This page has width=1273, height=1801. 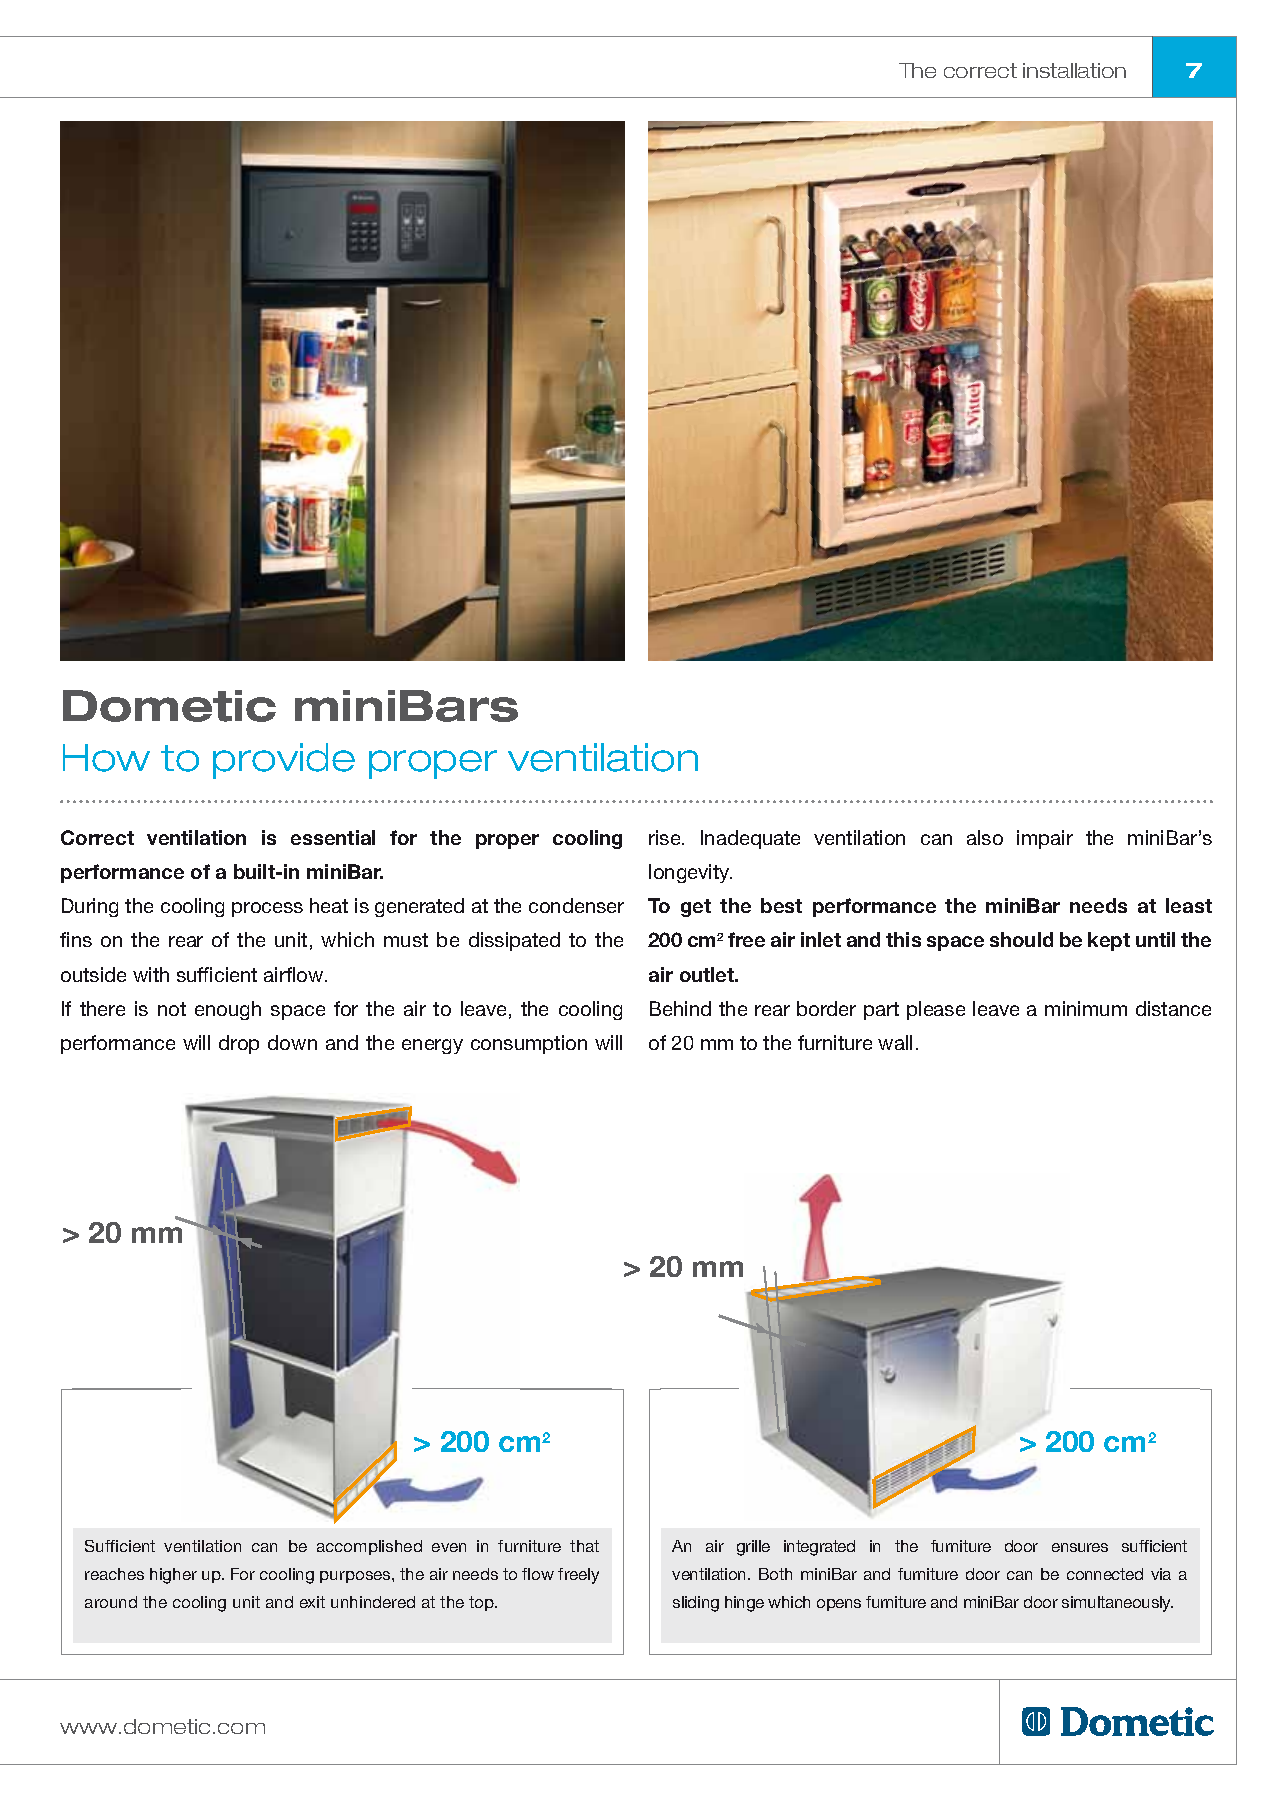 What do you see at coordinates (173, 1576) in the page?
I see `higher` at bounding box center [173, 1576].
